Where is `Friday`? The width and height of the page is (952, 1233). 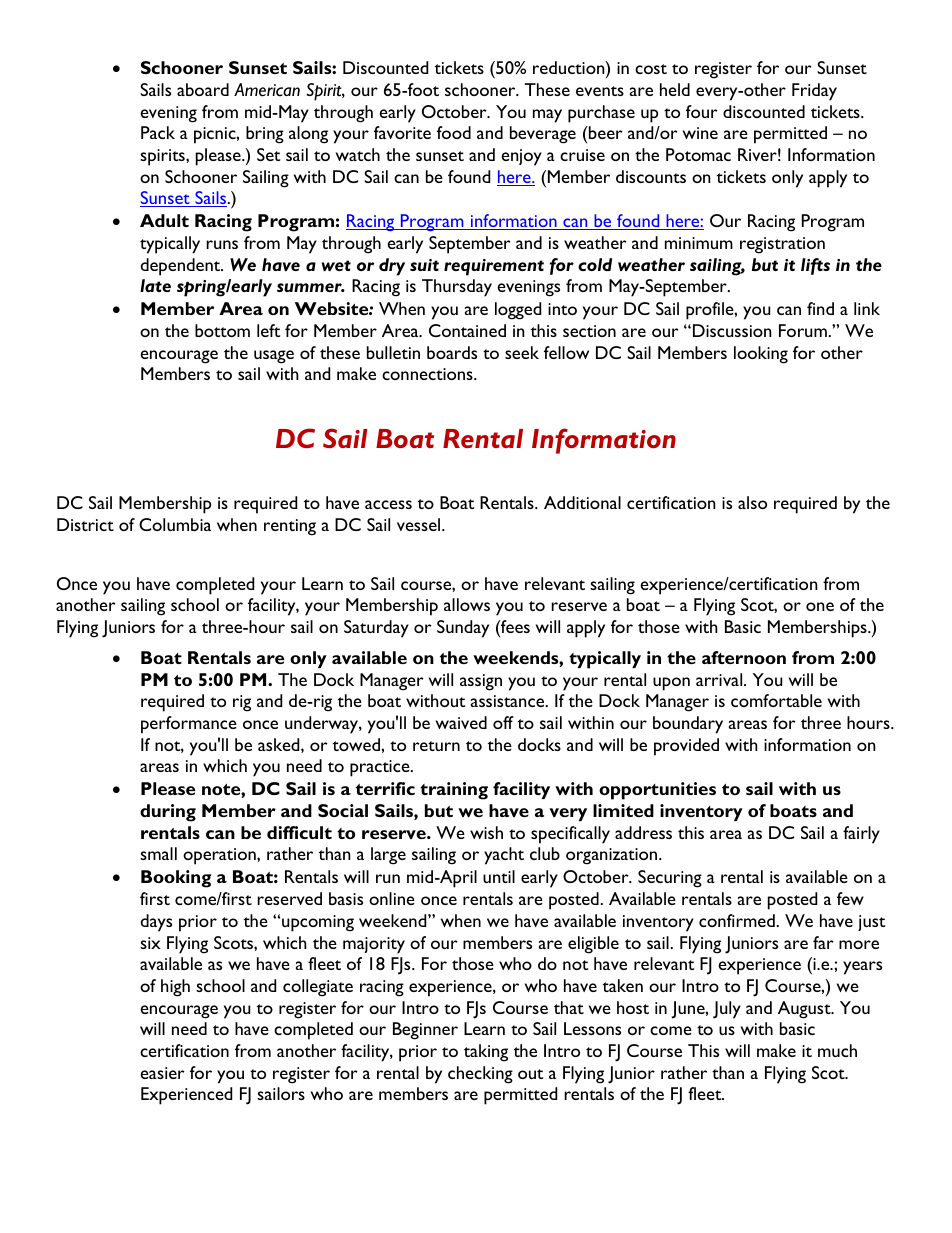
Friday is located at coordinates (814, 92).
